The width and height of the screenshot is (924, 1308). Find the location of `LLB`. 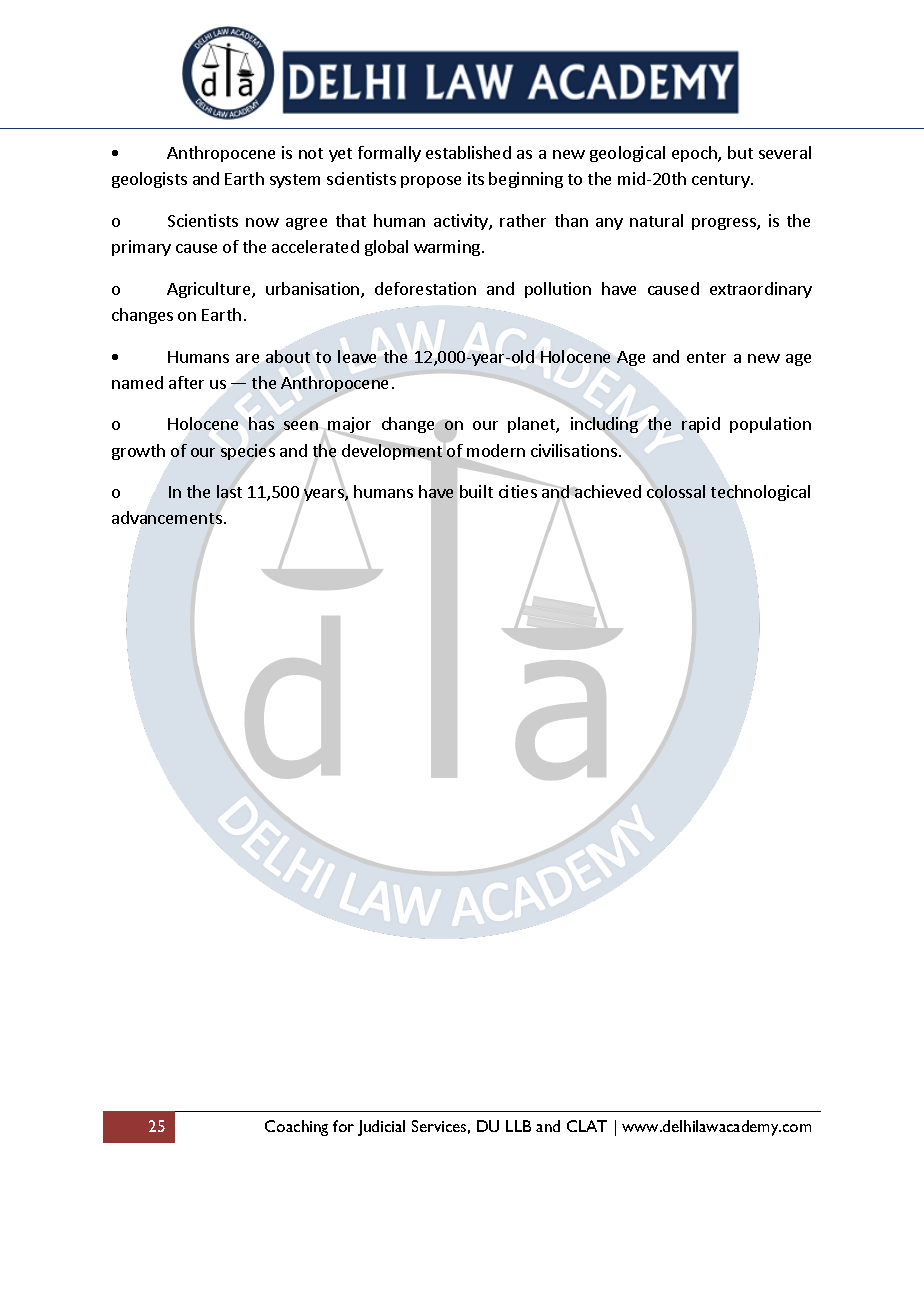

LLB is located at coordinates (518, 1126).
